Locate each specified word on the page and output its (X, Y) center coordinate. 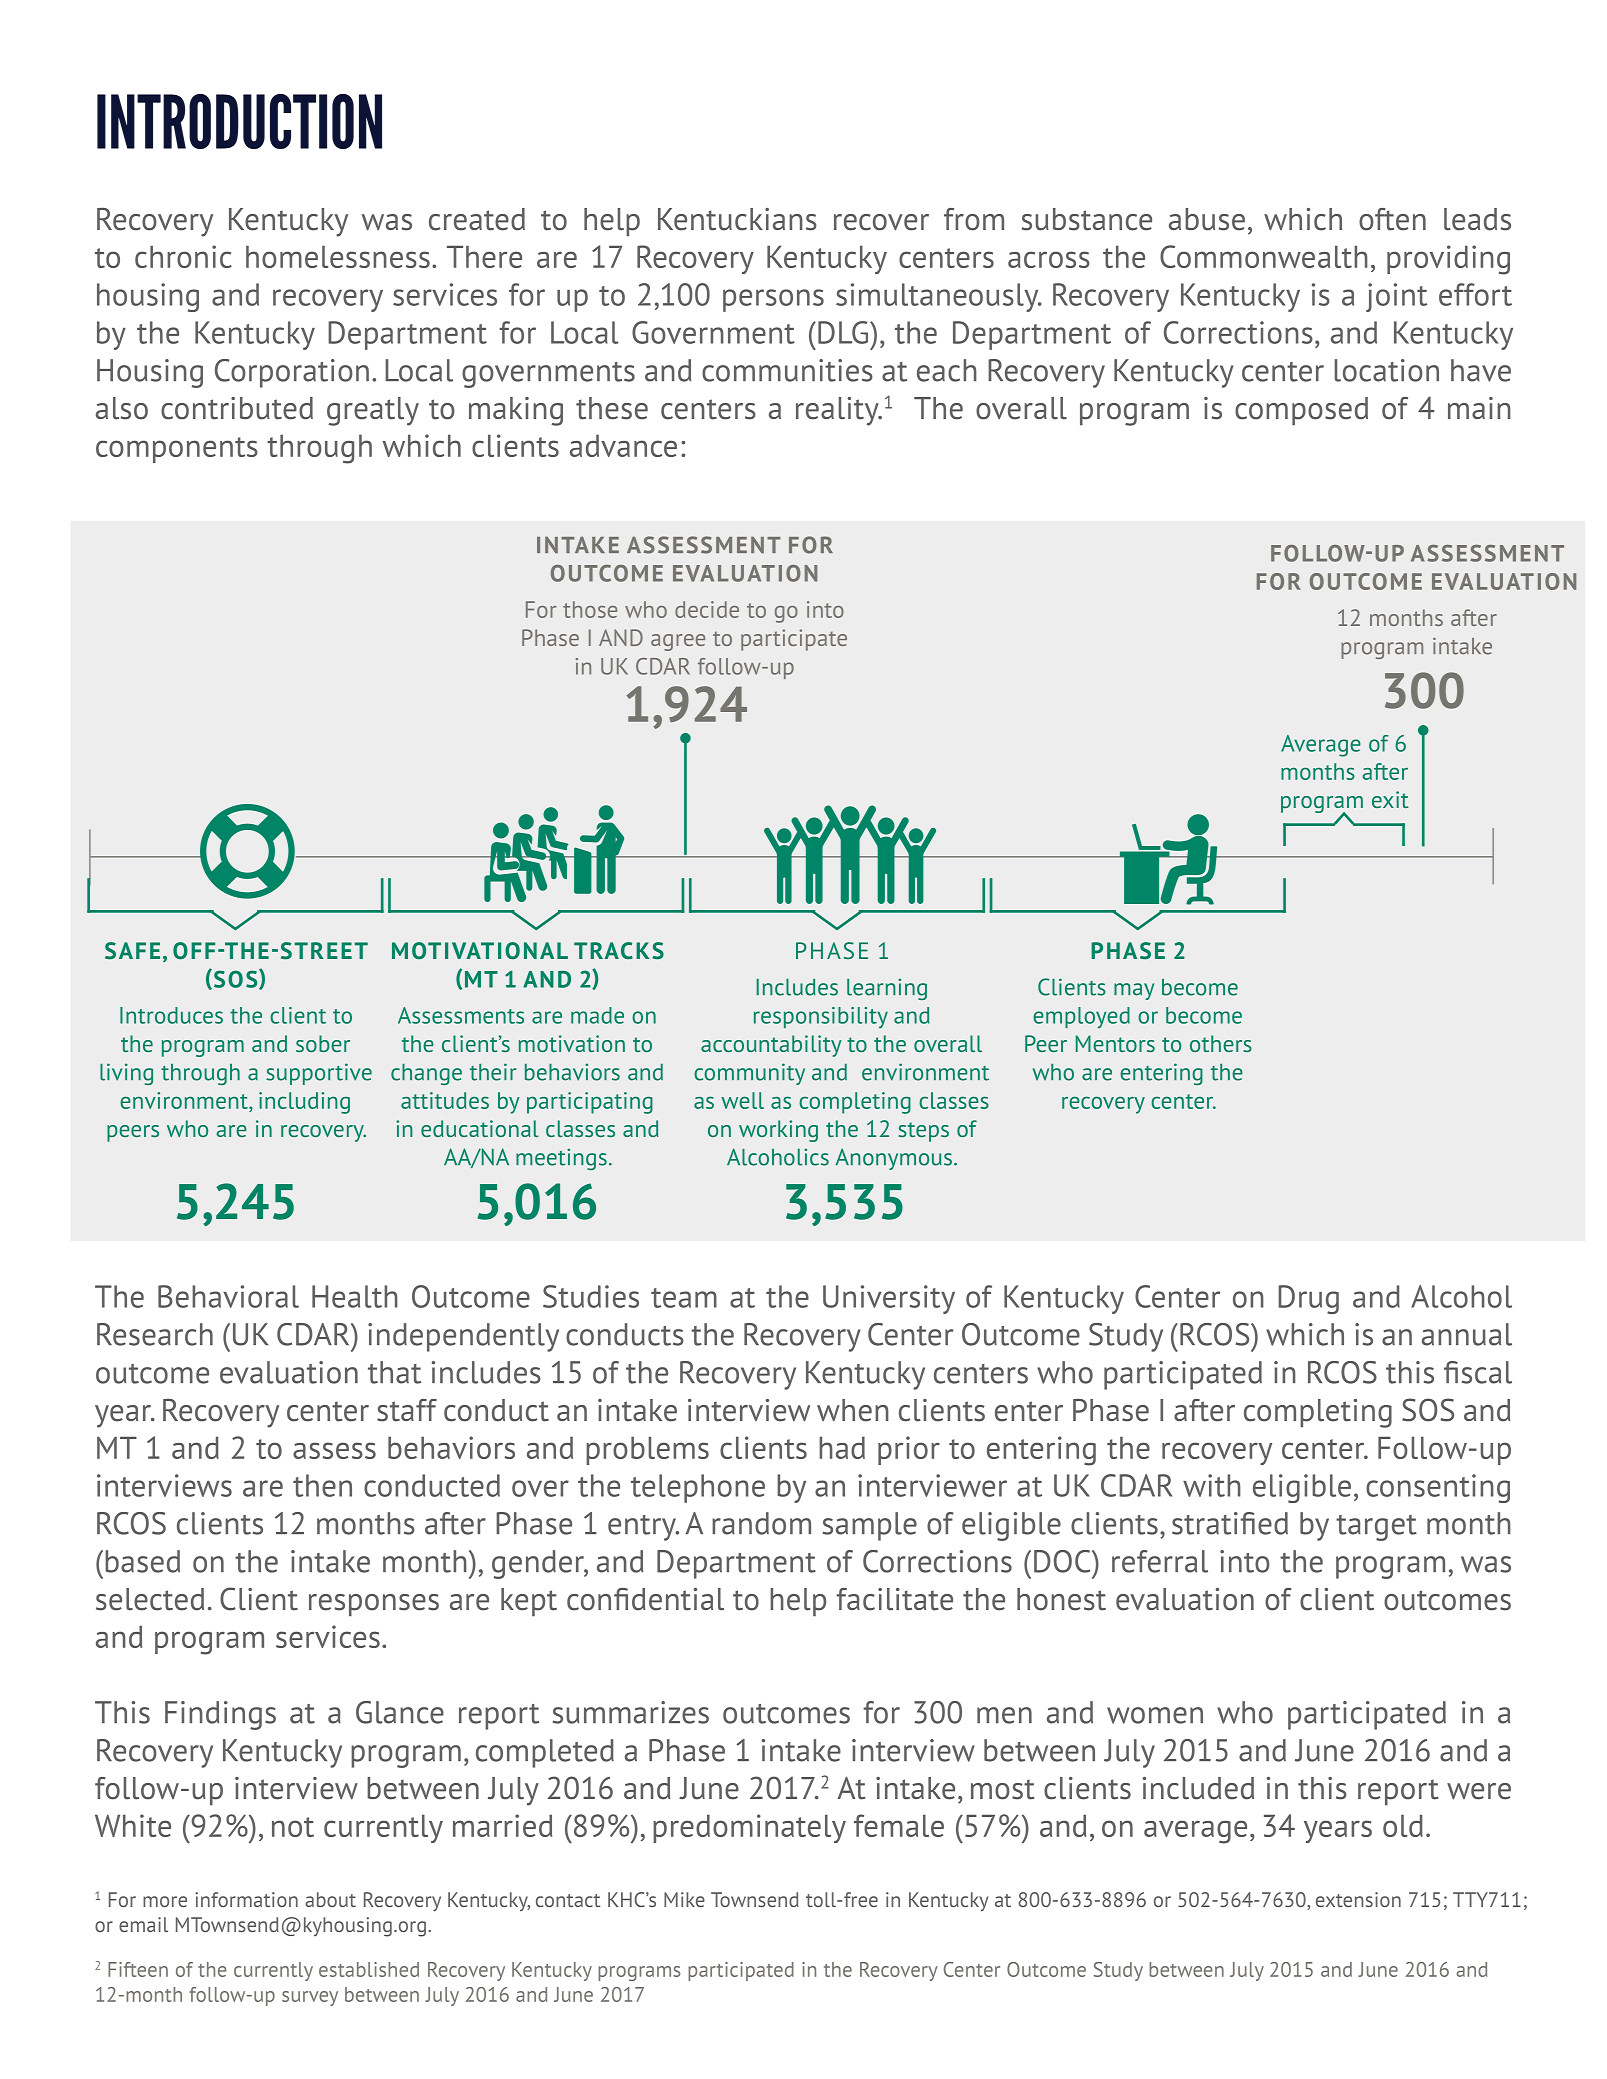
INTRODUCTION (239, 121)
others (1221, 1043)
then (322, 1485)
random (761, 1523)
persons (773, 300)
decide (707, 609)
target (1376, 1528)
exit (1390, 799)
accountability (771, 1046)
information (246, 1899)
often (1392, 219)
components (177, 450)
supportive (319, 1074)
